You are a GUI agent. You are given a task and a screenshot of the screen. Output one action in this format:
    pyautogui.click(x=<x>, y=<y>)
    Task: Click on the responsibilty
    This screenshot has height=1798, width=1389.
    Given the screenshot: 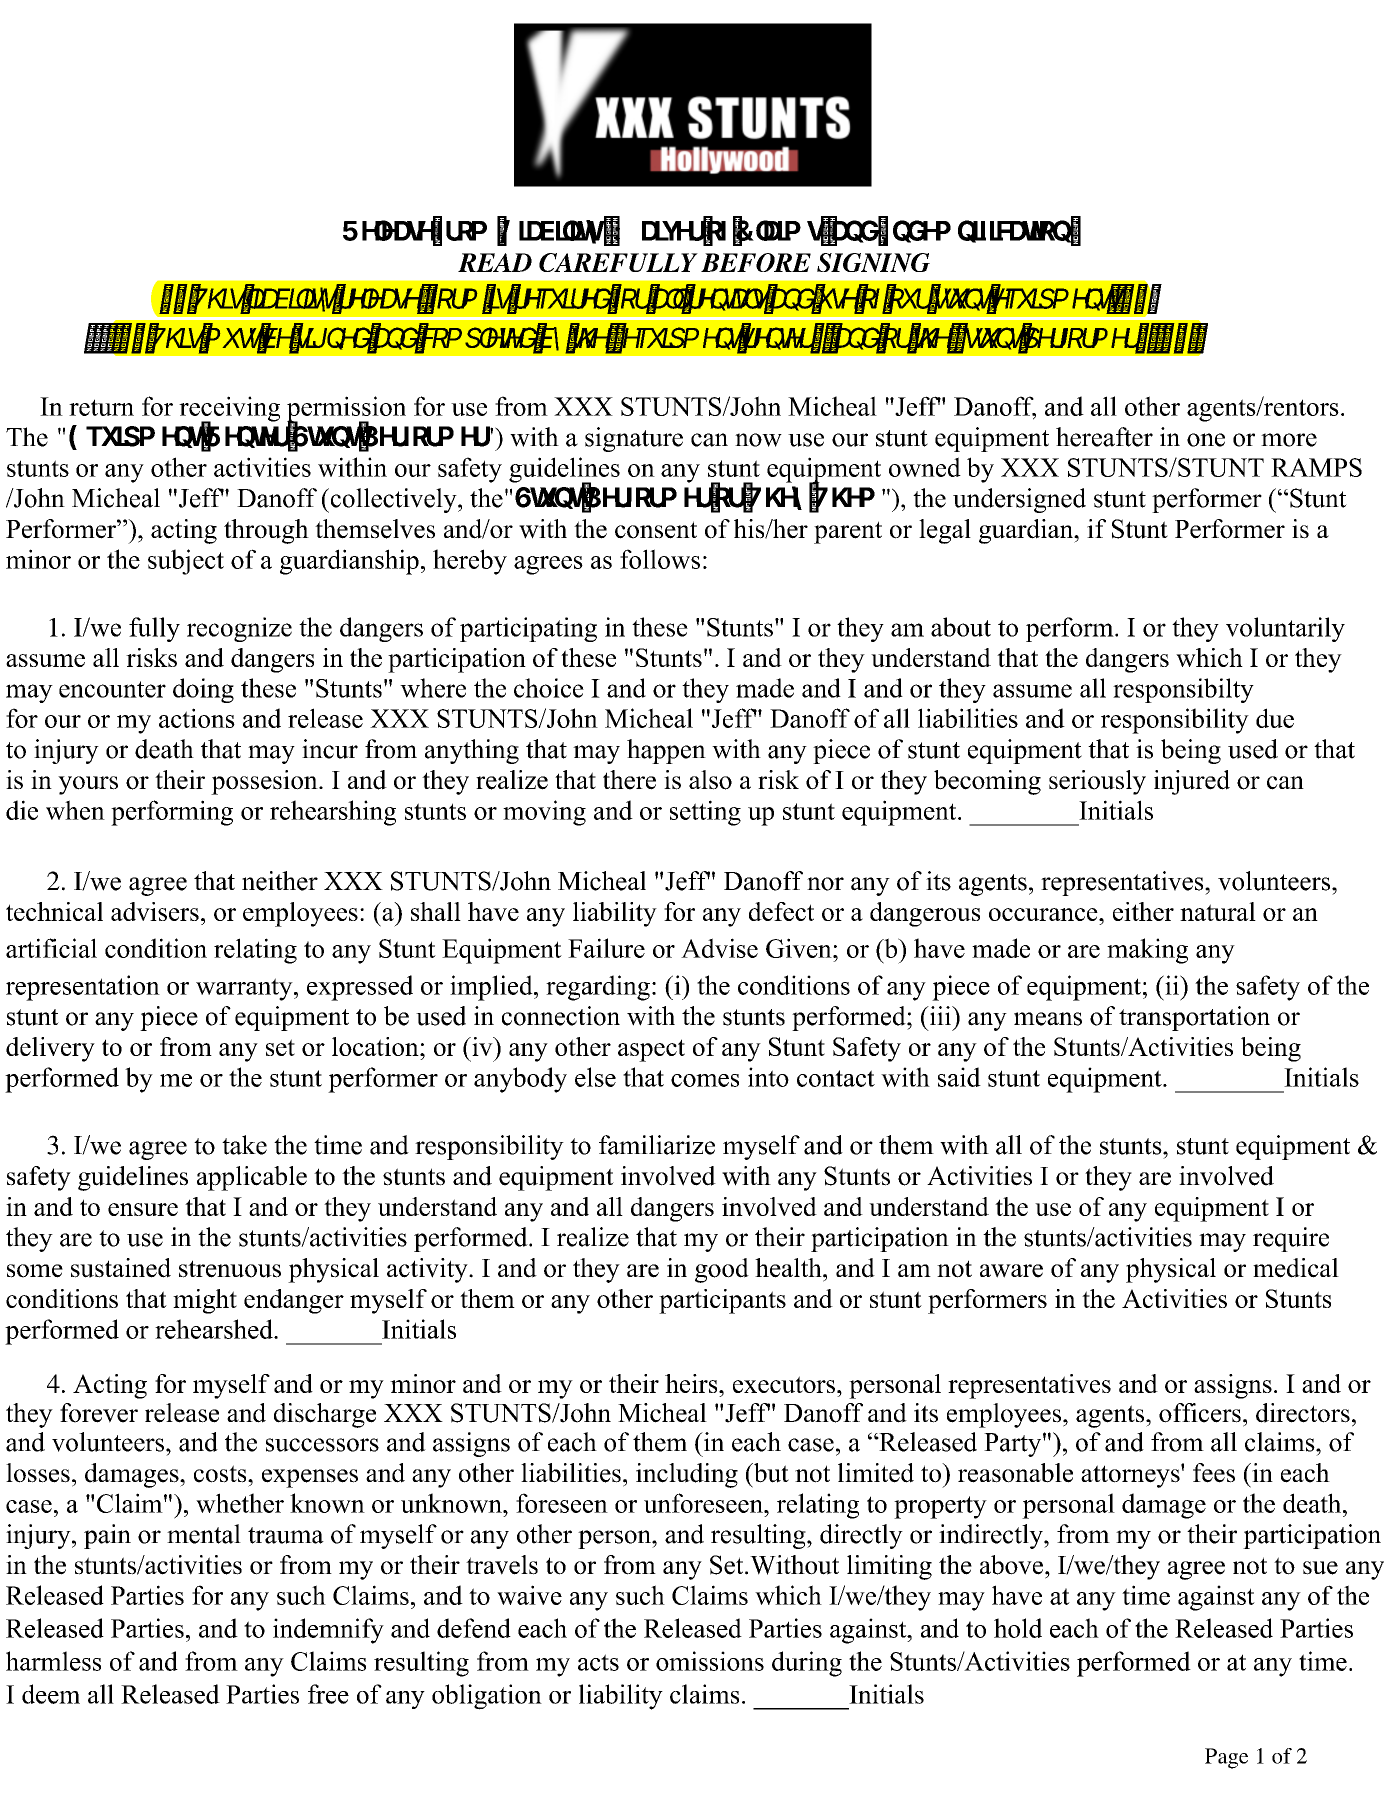 What is the action you would take?
    pyautogui.click(x=1183, y=690)
